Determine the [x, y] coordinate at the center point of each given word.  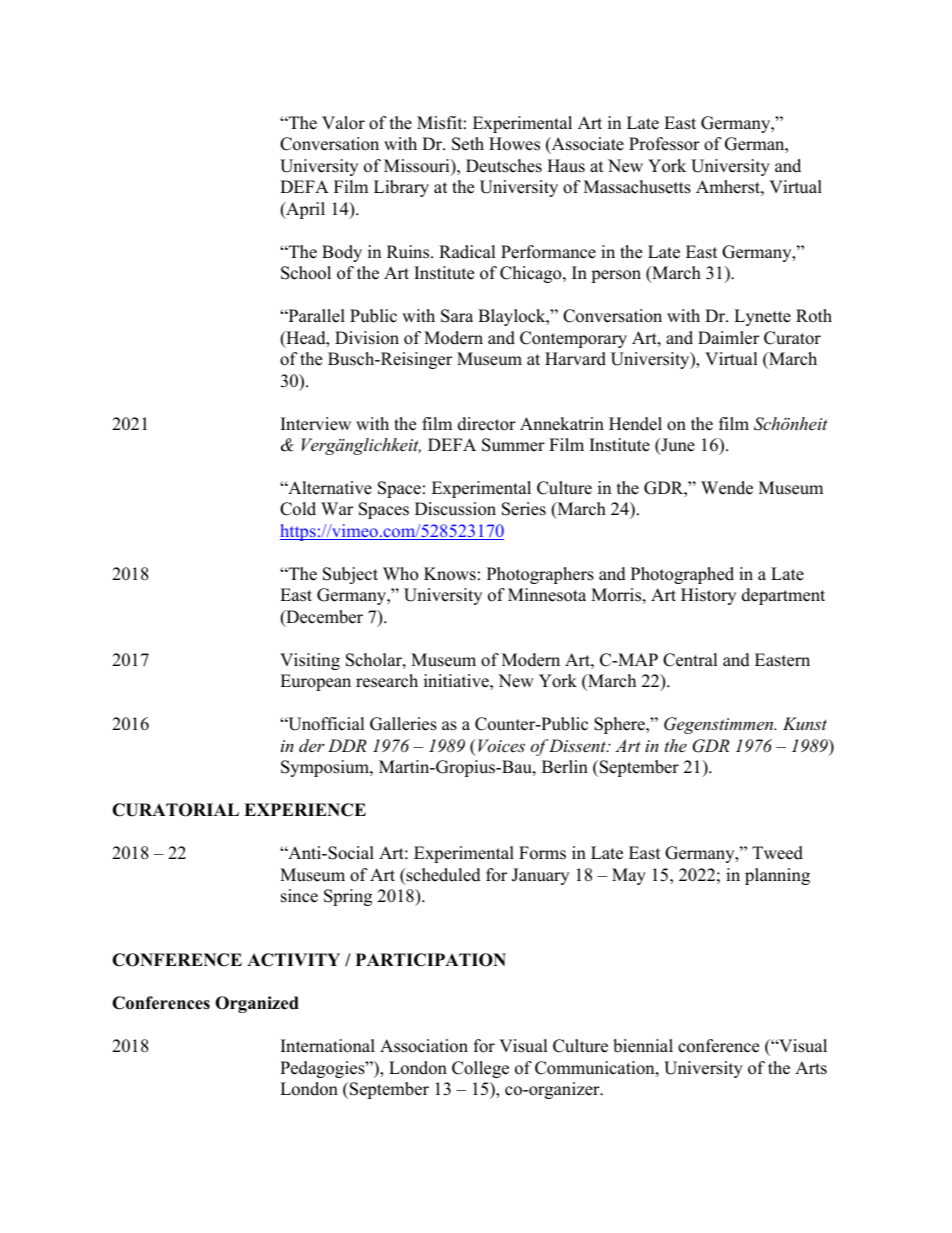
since [299, 896]
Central [690, 660]
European [315, 682]
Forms [542, 853]
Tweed [777, 853]
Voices [501, 745]
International [328, 1046]
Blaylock [513, 317]
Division [367, 338]
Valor [343, 123]
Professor [664, 144]
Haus [566, 166]
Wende [727, 488]
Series [524, 509]
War [337, 508]
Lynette [762, 317]
